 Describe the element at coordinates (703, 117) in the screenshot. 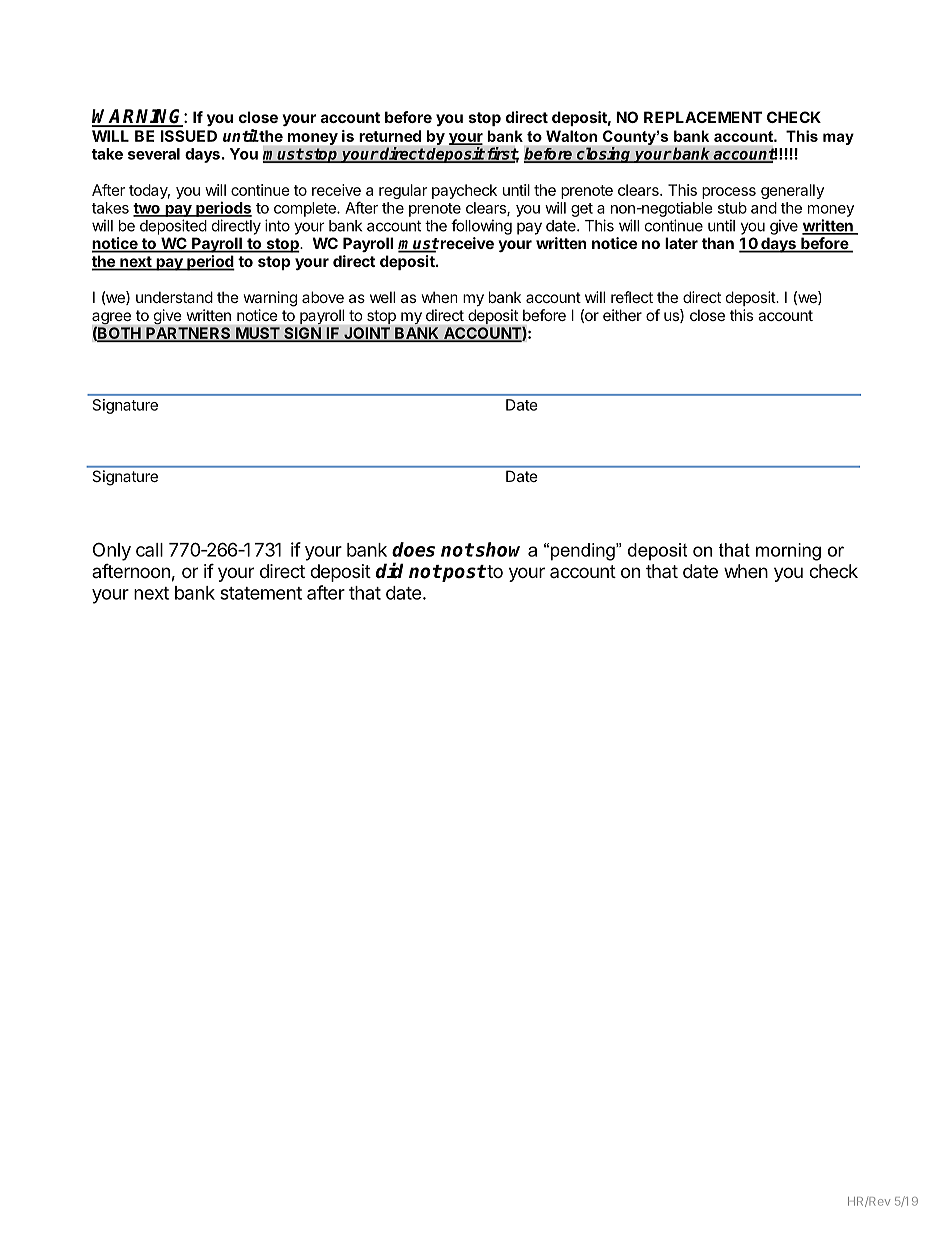

I see `REPLACEMENT` at that location.
